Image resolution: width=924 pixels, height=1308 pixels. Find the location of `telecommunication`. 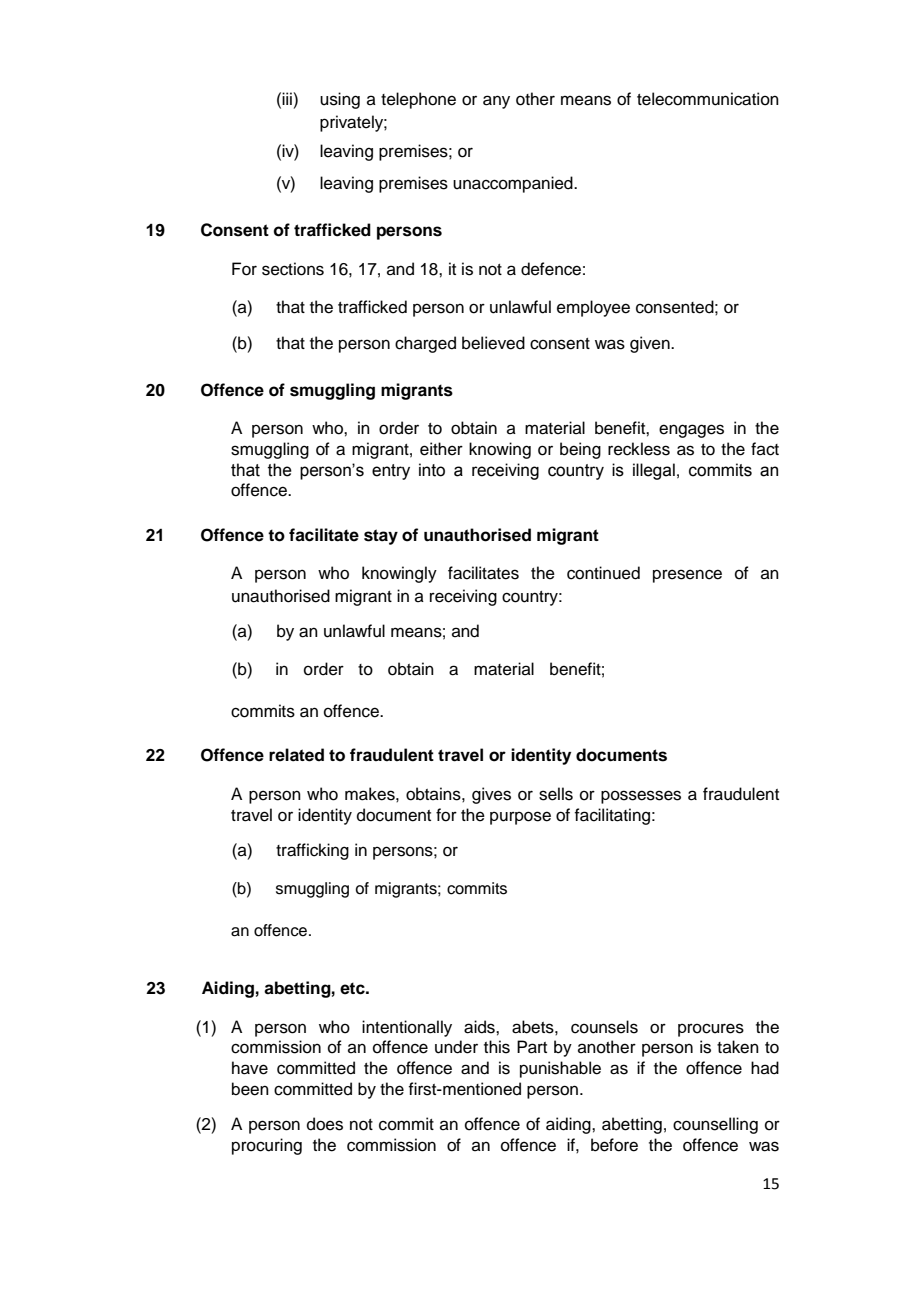

telecommunication is located at coordinates (708, 99).
